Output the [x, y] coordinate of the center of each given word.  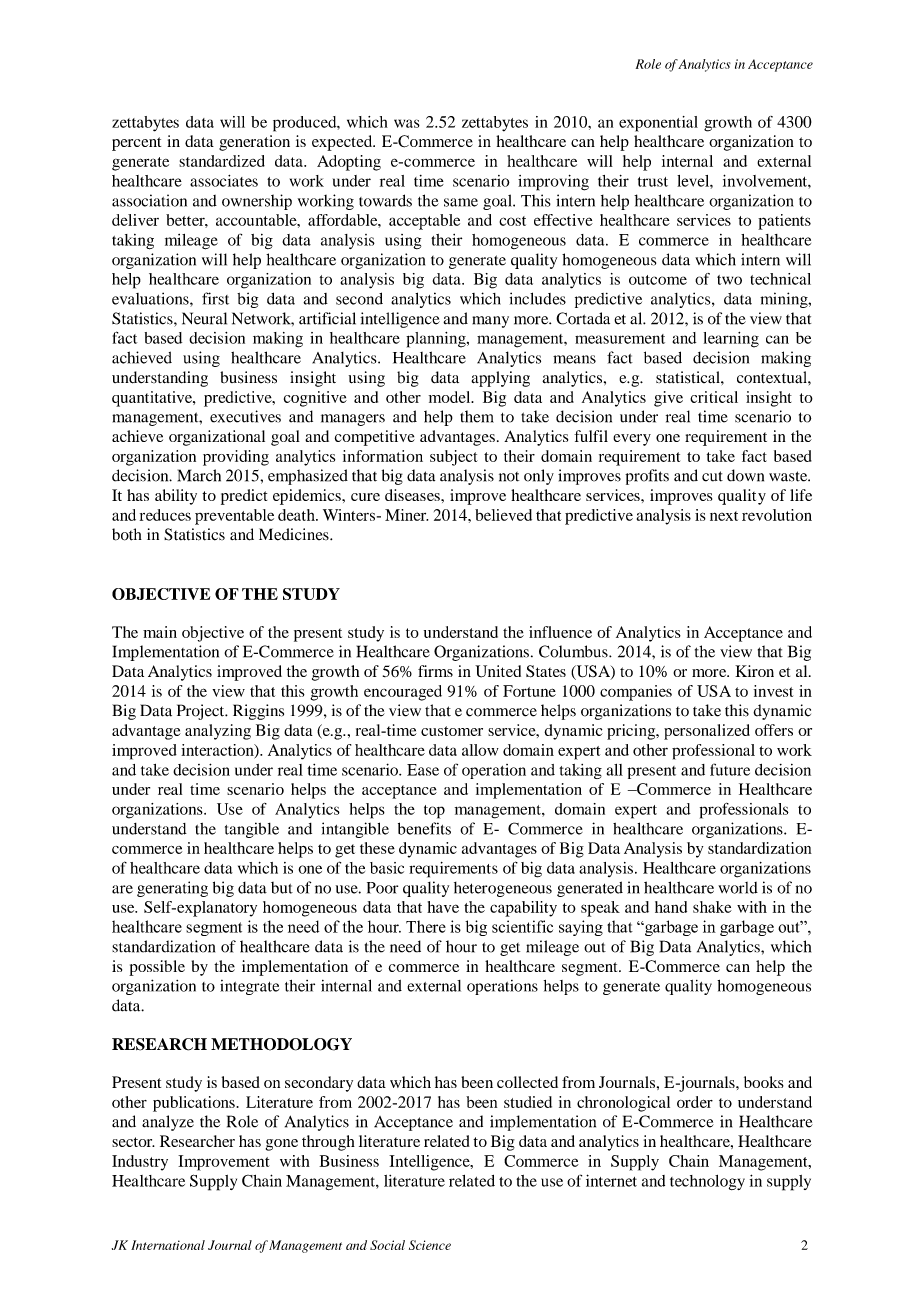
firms [435, 671]
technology [707, 1182]
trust [653, 182]
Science [430, 1245]
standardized [222, 161]
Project [202, 712]
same [461, 202]
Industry [140, 1163]
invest [773, 691]
